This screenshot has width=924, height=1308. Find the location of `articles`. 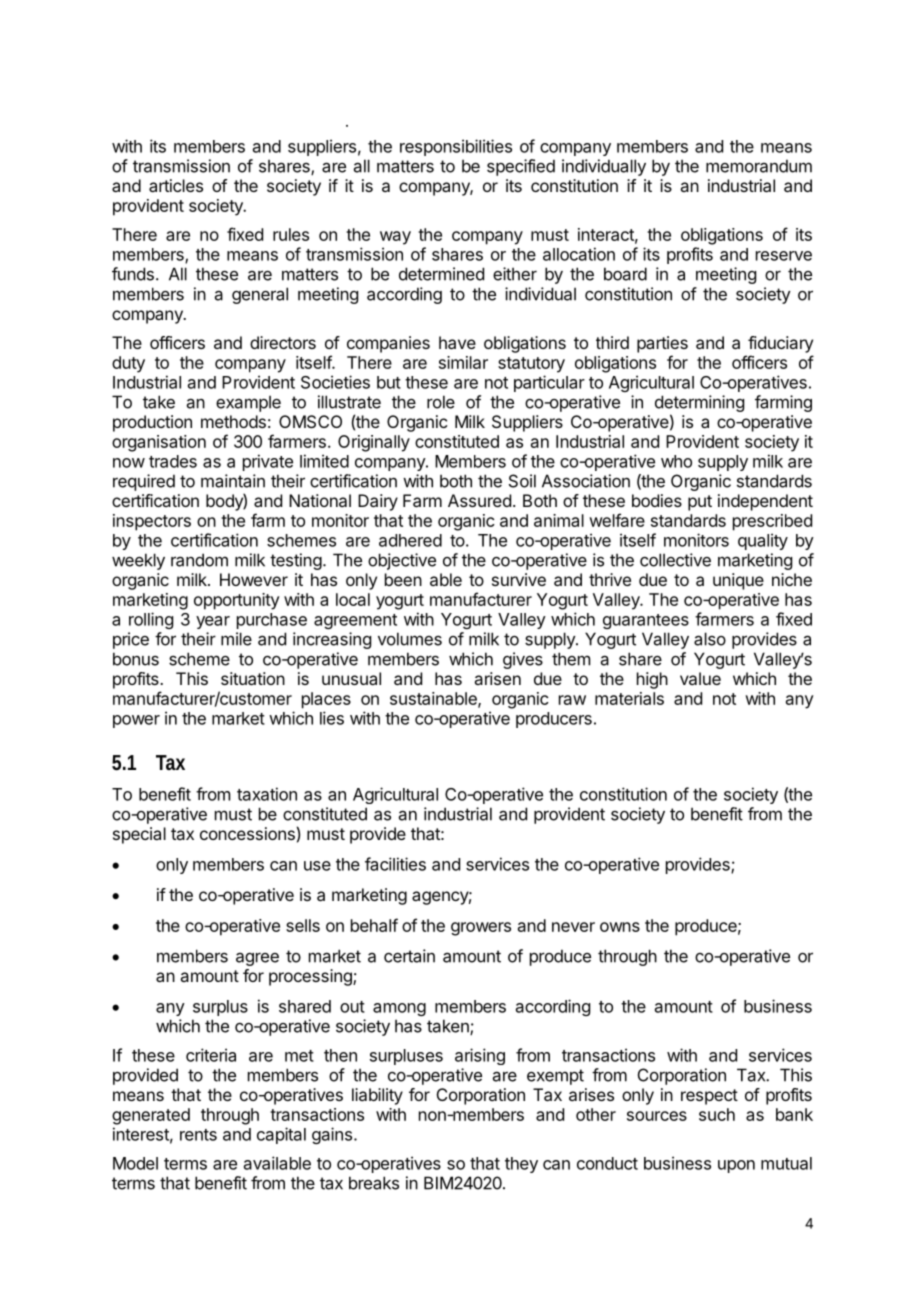

articles is located at coordinates (176, 185).
